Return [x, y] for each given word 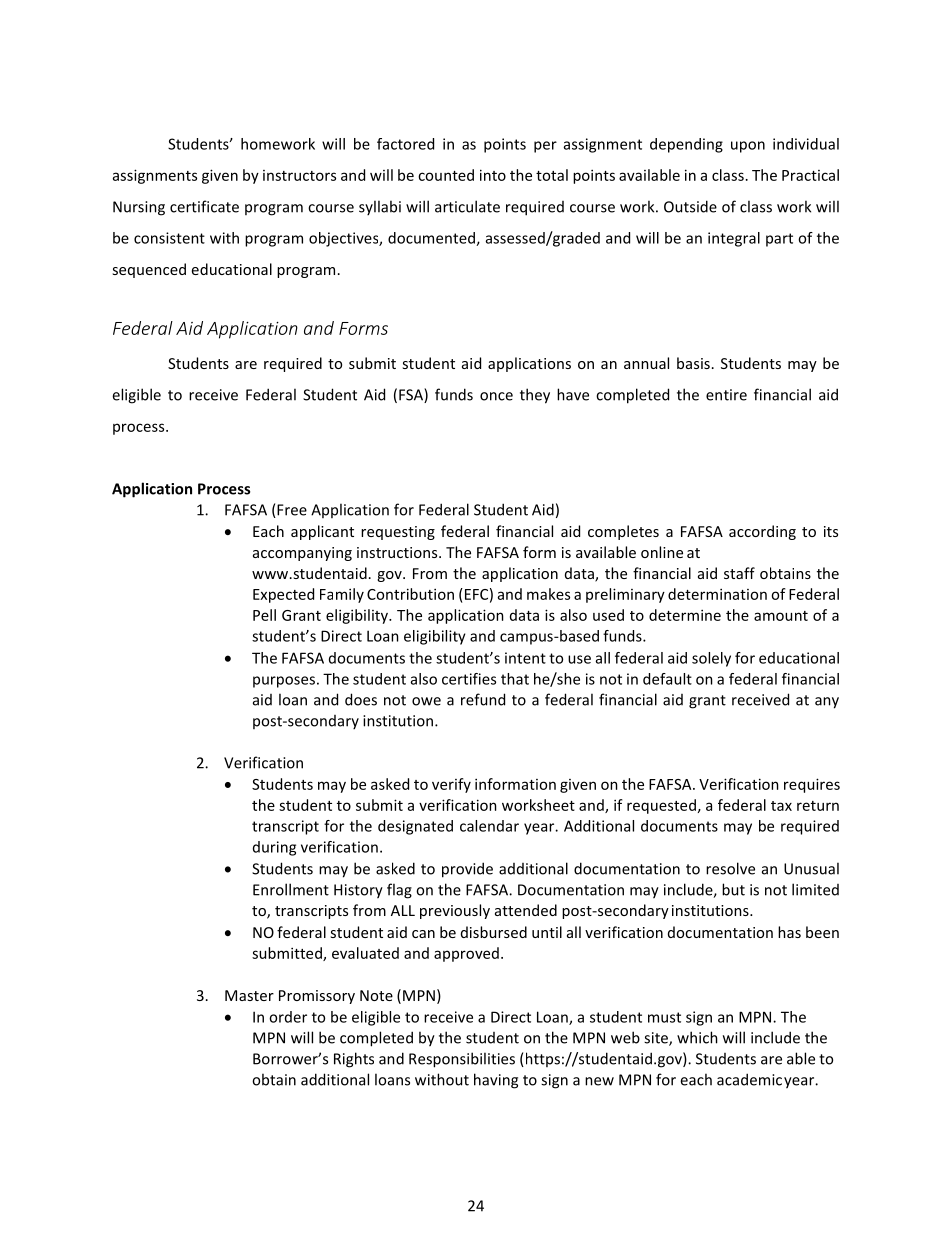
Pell [264, 615]
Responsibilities [462, 1060]
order [288, 1017]
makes [548, 594]
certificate [204, 206]
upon [748, 147]
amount [781, 616]
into [493, 175]
